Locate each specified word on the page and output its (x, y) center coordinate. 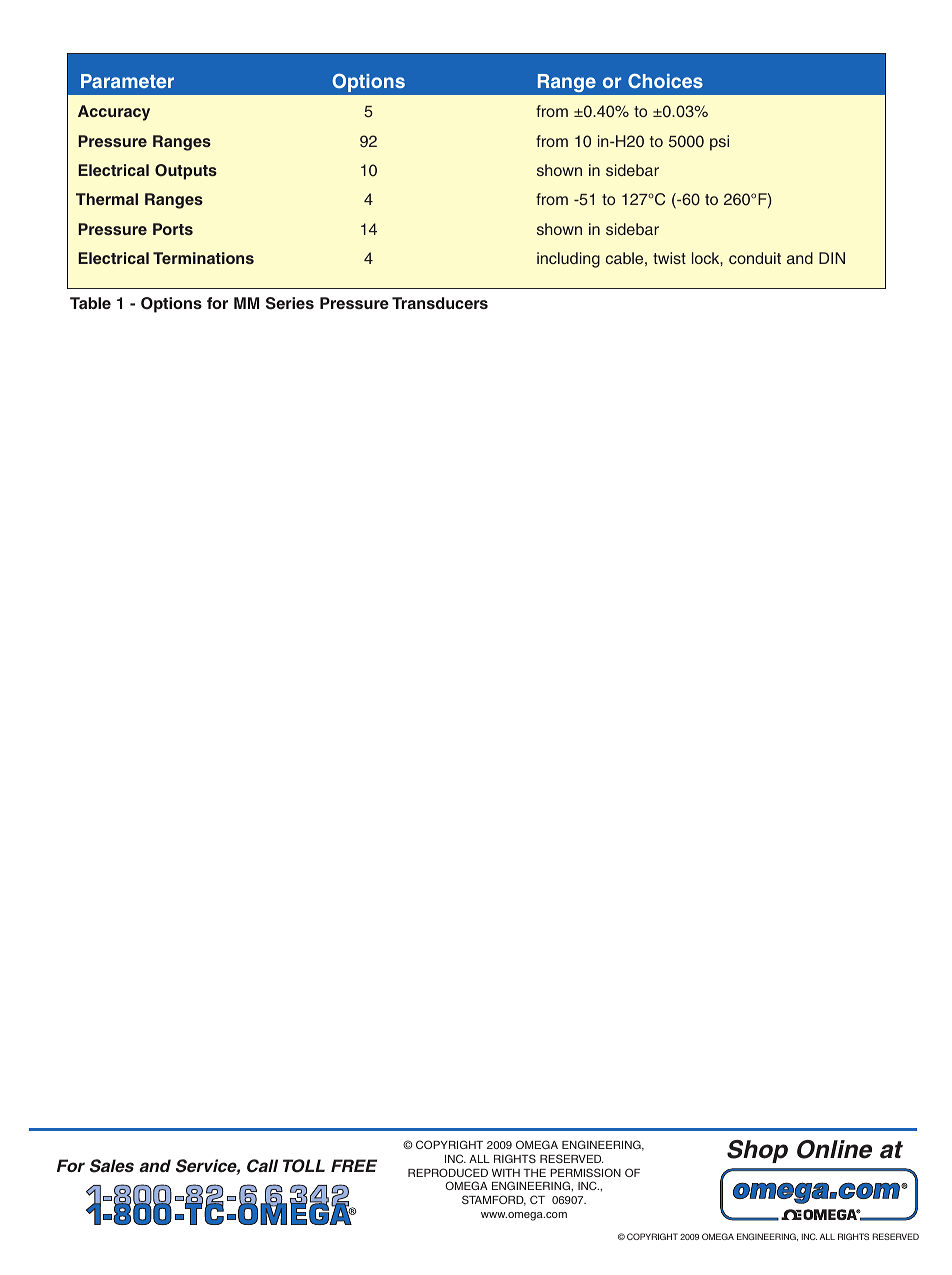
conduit (755, 258)
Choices (665, 80)
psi (719, 143)
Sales (112, 1166)
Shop (757, 1151)
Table (90, 303)
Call (262, 1166)
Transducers (440, 303)
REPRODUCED (448, 1172)
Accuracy (114, 113)
